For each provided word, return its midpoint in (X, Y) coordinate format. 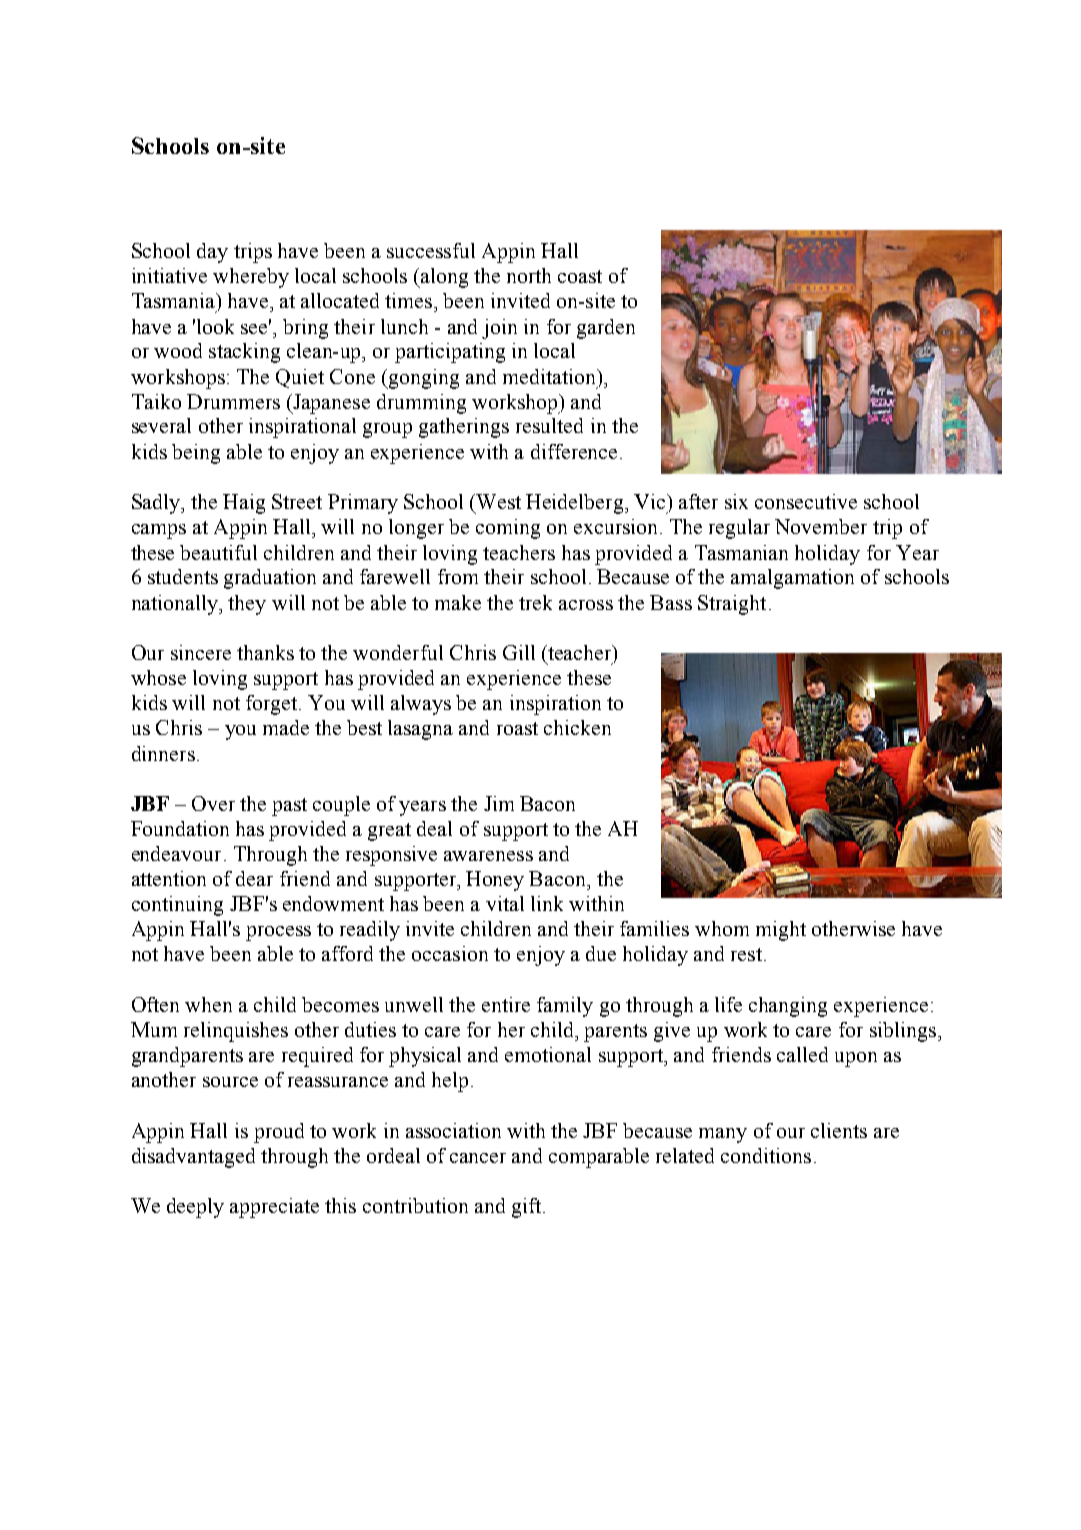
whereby (251, 278)
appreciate (274, 1208)
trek (535, 602)
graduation (270, 579)
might (781, 931)
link (547, 903)
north (529, 275)
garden (606, 329)
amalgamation (792, 579)
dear (254, 878)
